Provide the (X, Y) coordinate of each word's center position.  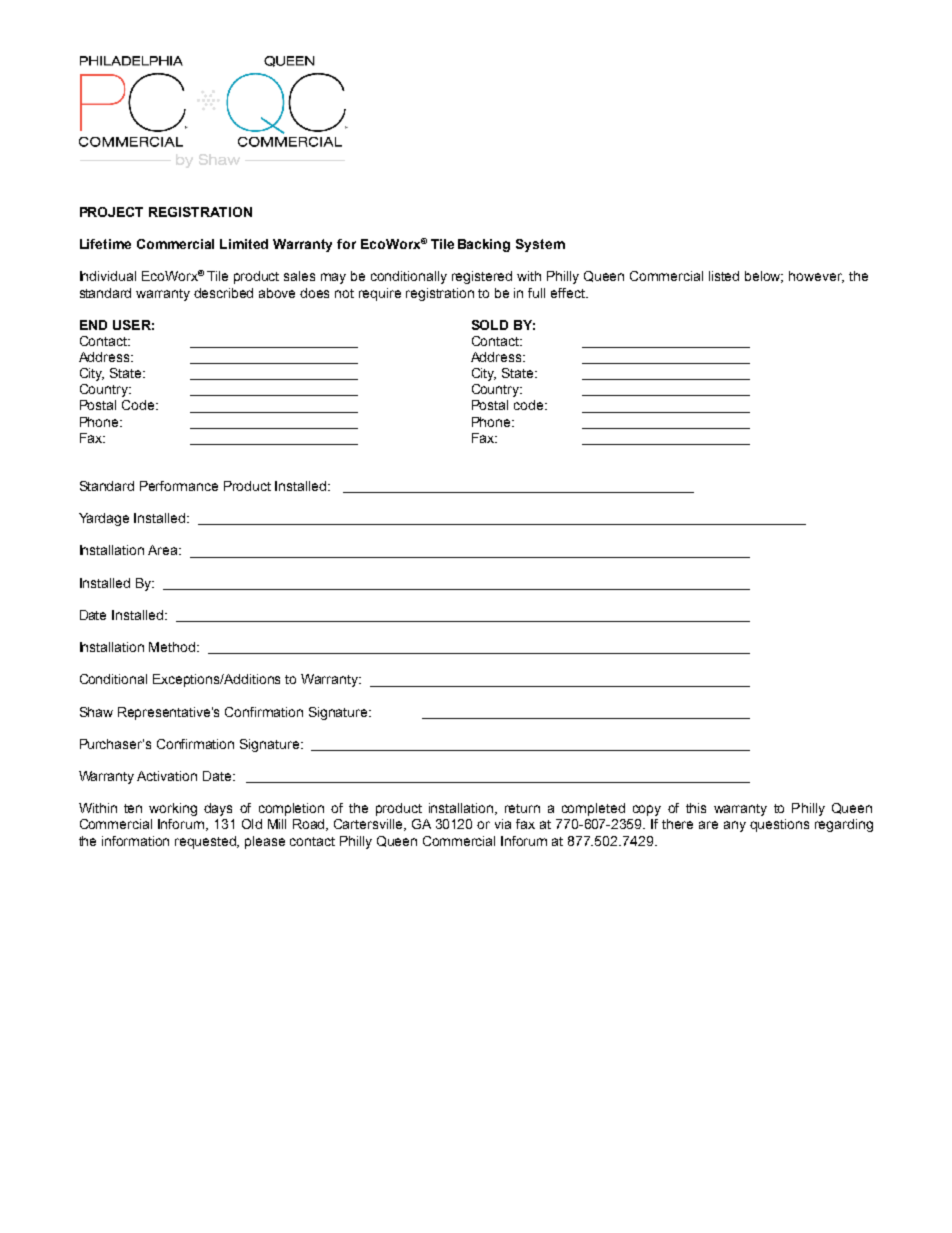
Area (164, 550)
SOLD (490, 325)
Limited (244, 244)
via (503, 824)
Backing (484, 245)
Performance (179, 486)
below (764, 277)
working (173, 809)
